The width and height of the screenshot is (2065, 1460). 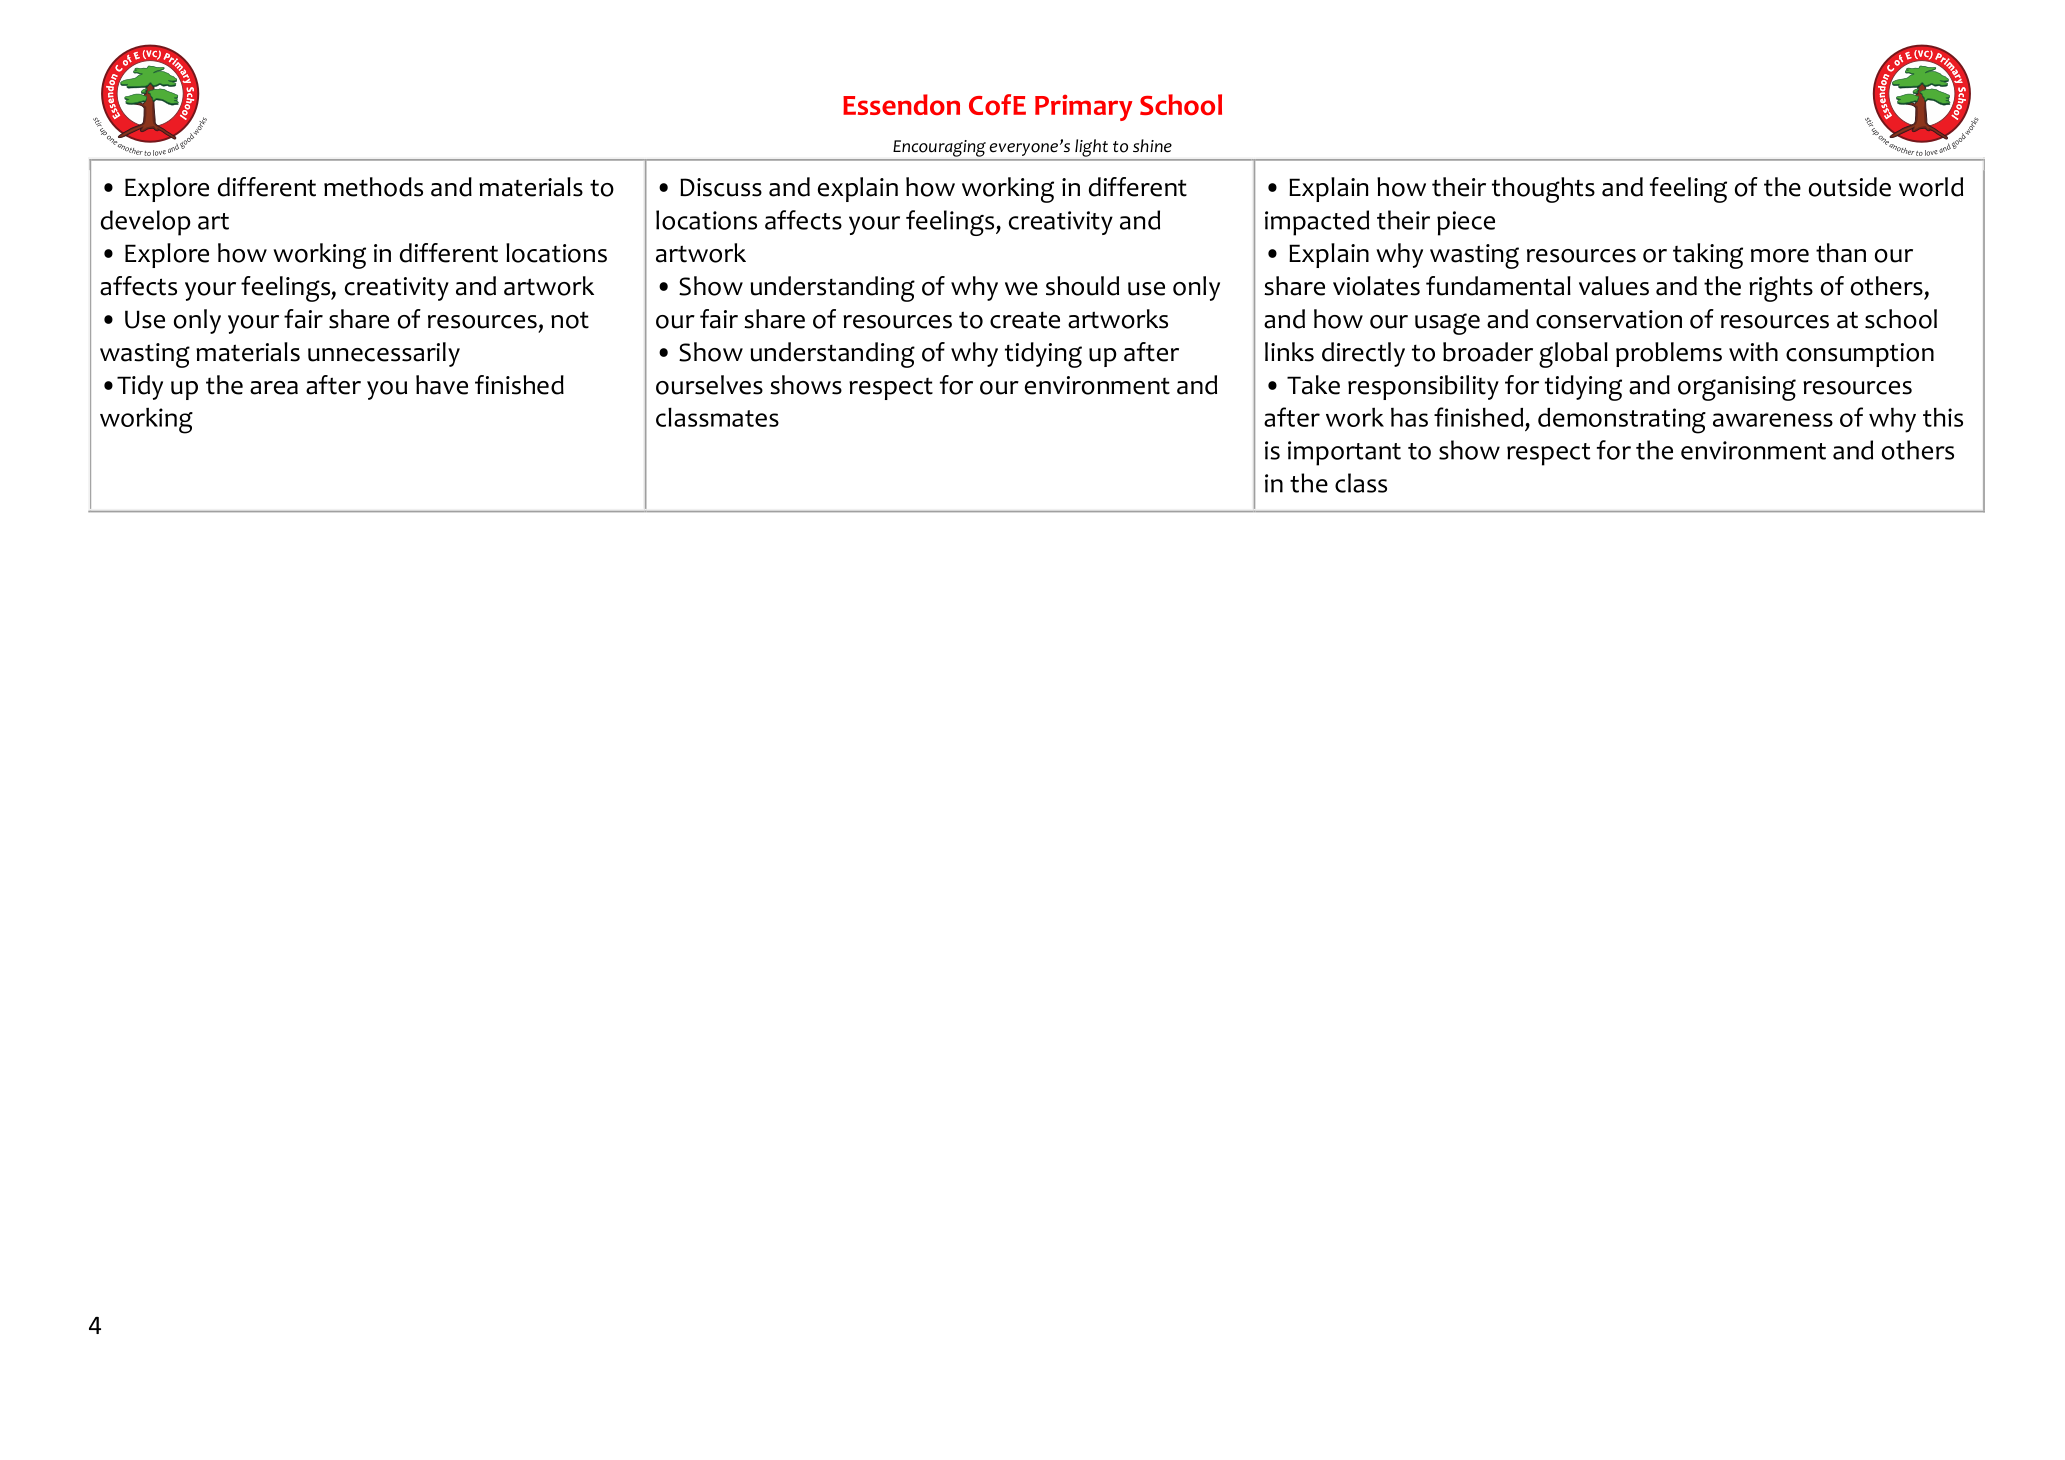 What do you see at coordinates (146, 223) in the screenshot?
I see `develop` at bounding box center [146, 223].
